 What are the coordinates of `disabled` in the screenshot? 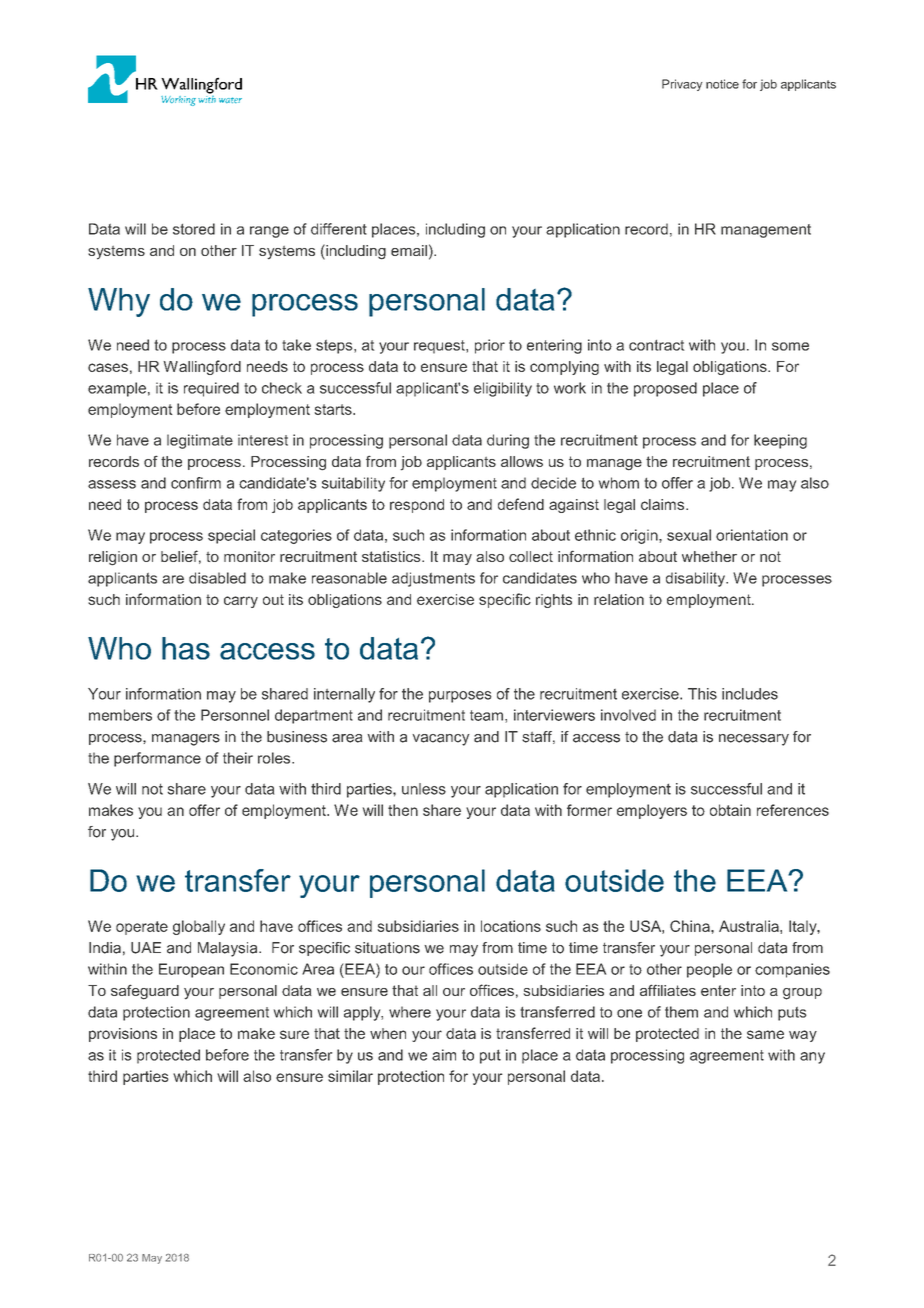 It's located at (217, 578).
